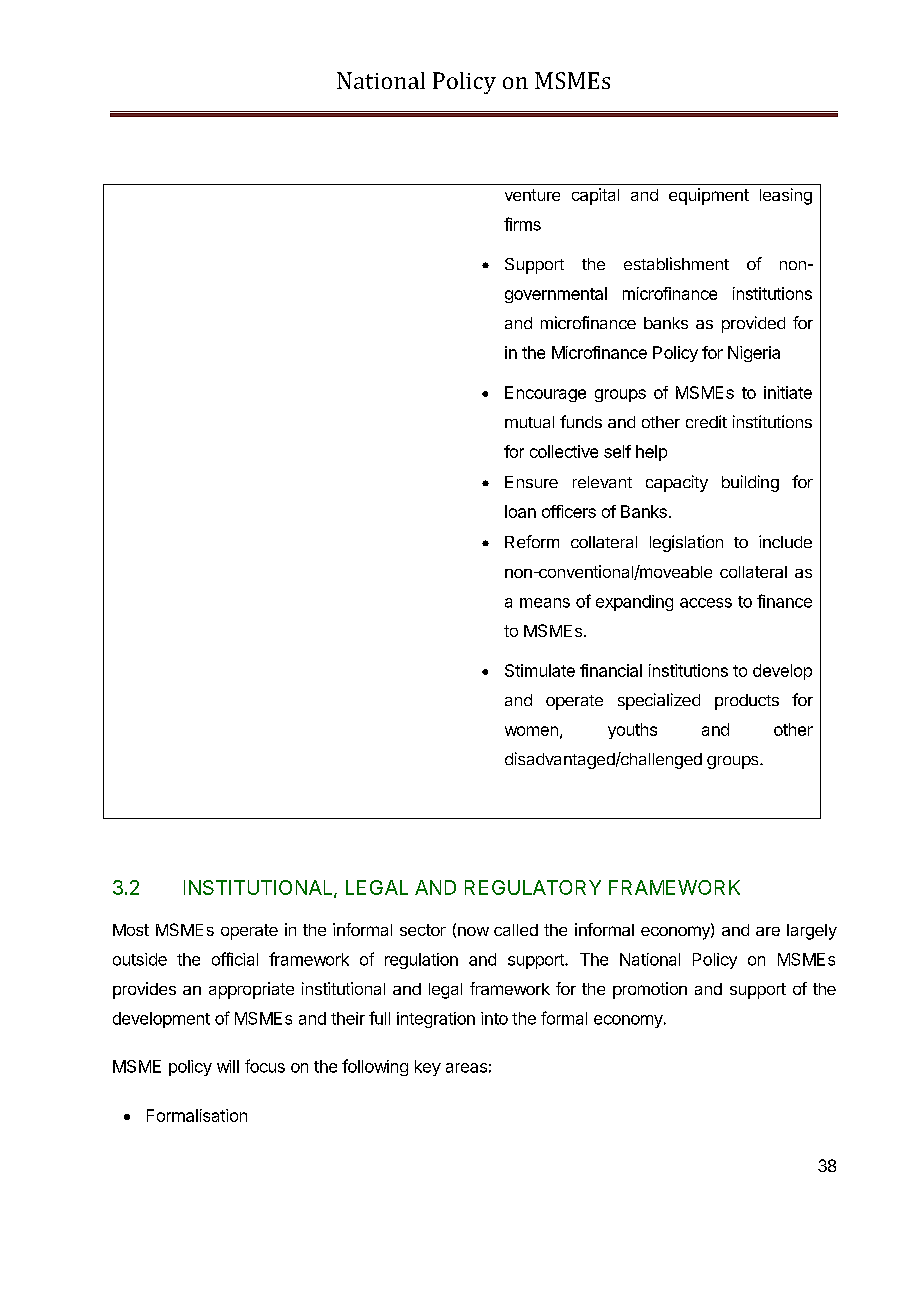  I want to click on Encourage, so click(545, 394).
